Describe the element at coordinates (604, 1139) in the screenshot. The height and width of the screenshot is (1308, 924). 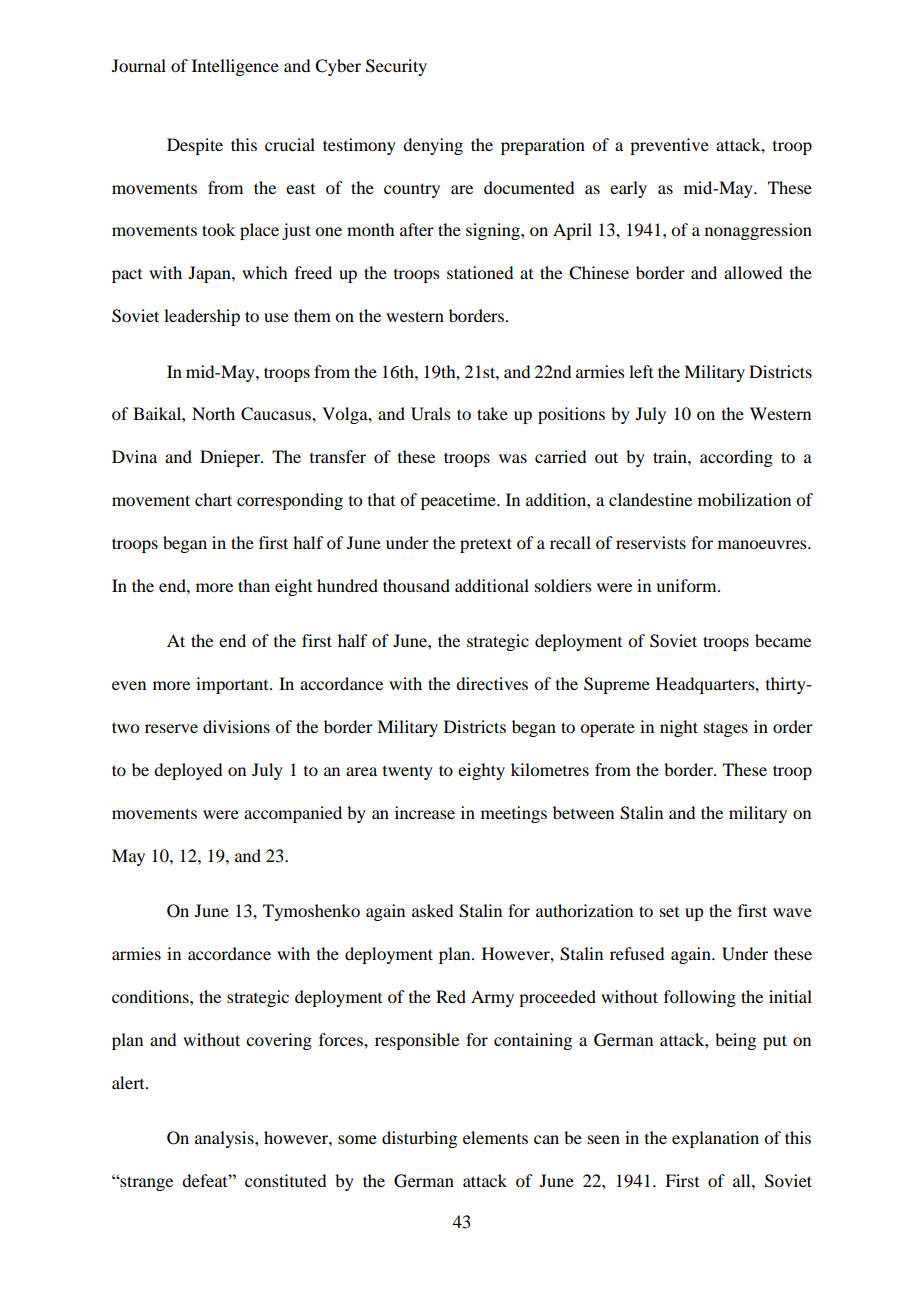
I see `seen` at that location.
